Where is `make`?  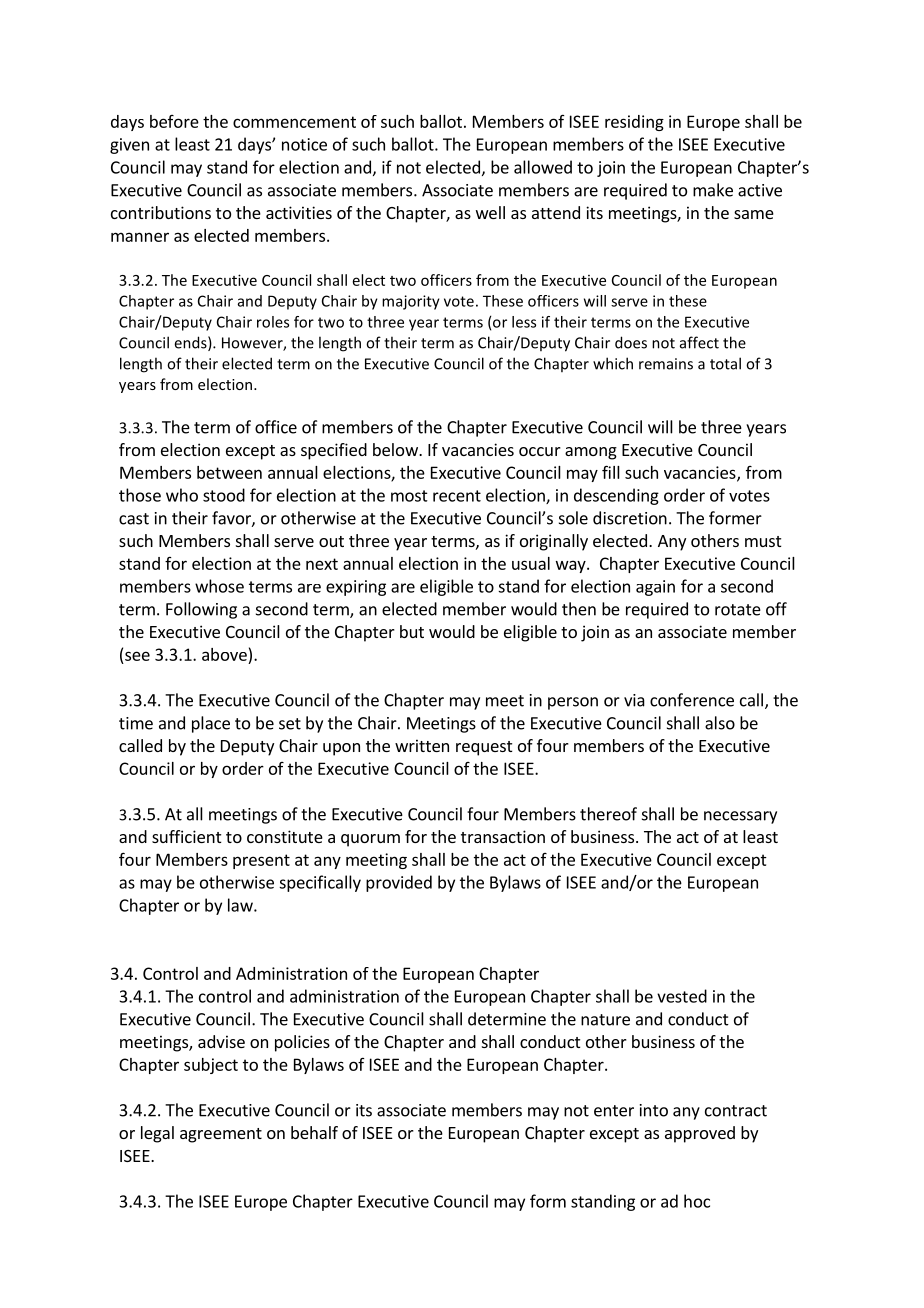 make is located at coordinates (713, 190).
